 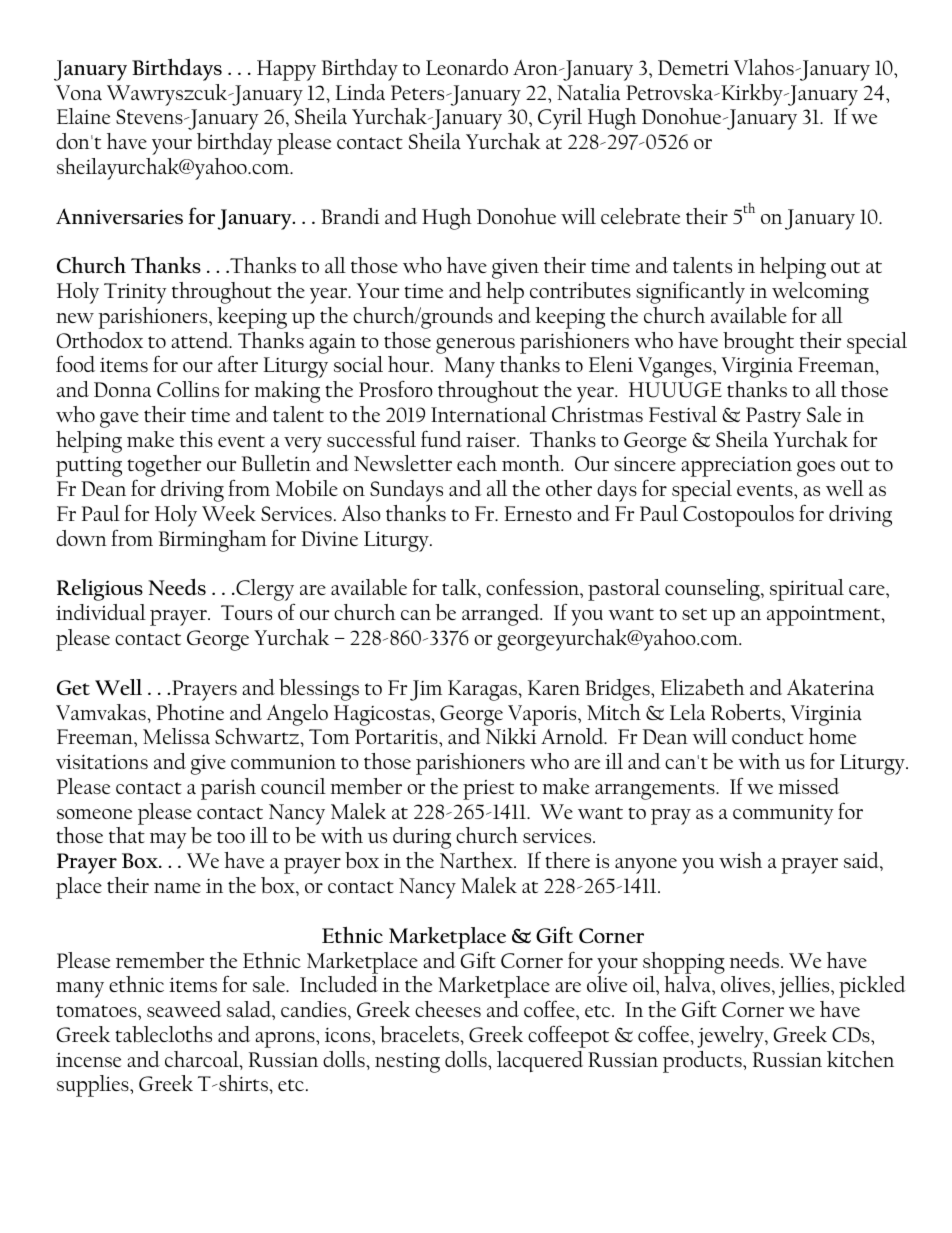 I want to click on Birmingham, so click(x=213, y=541).
